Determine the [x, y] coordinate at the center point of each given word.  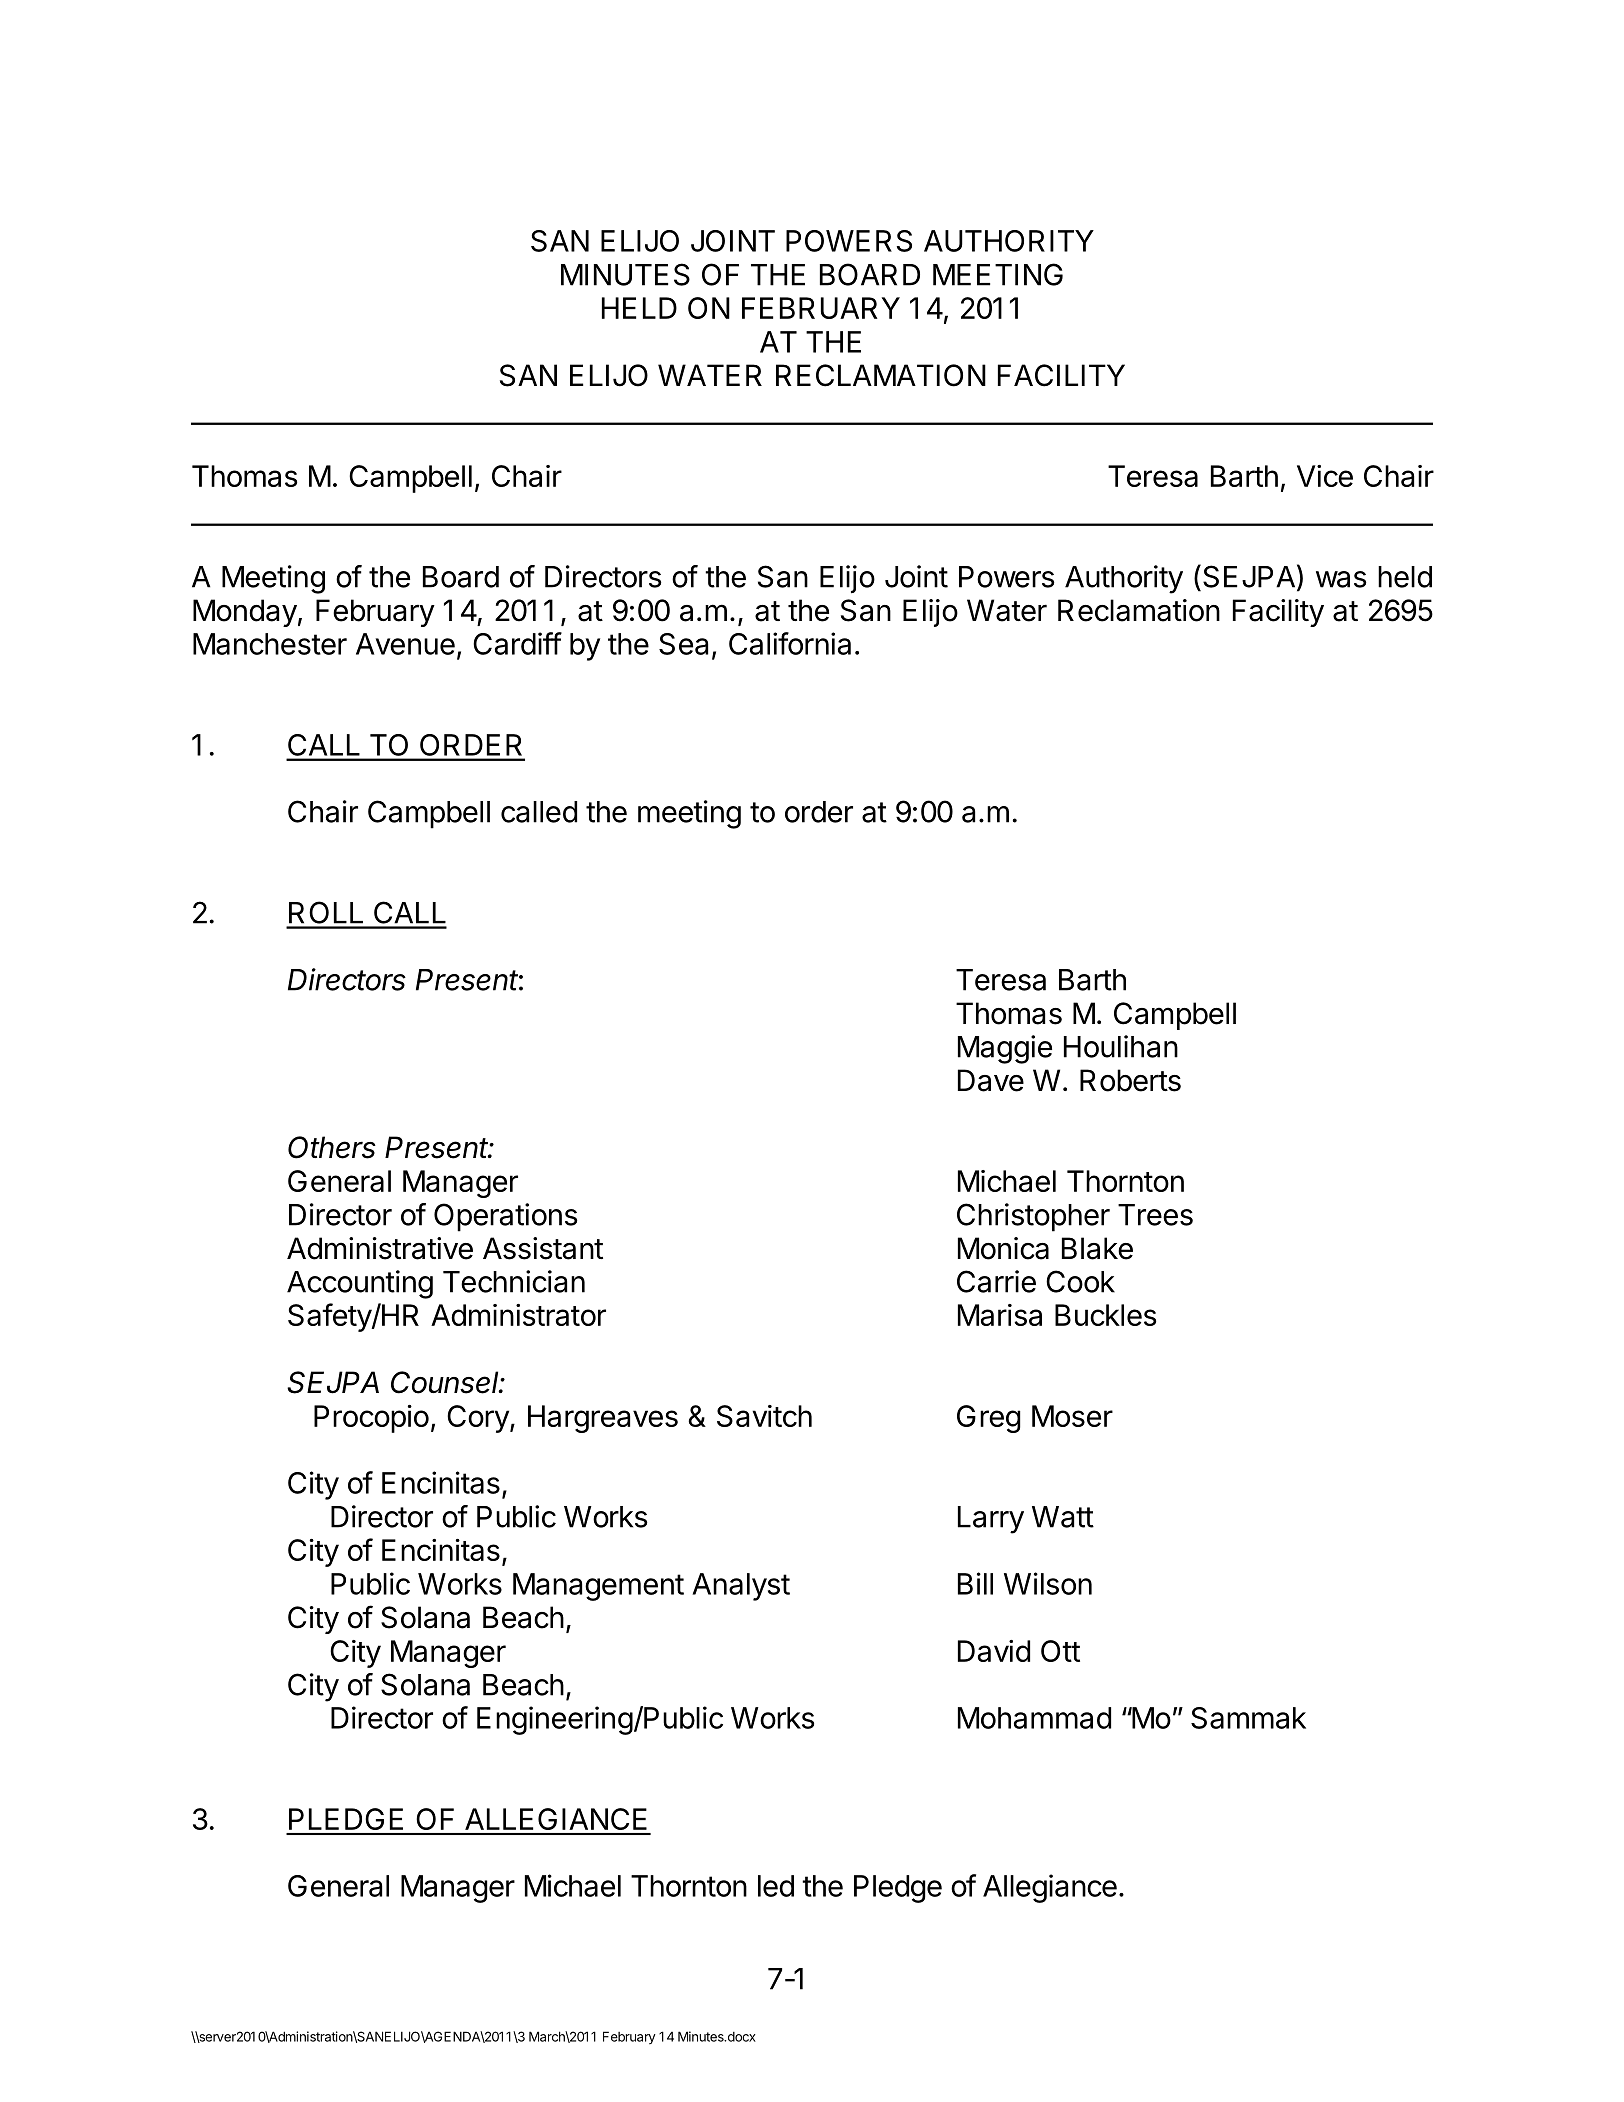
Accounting [360, 1284]
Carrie [996, 1281]
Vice [1325, 476]
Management [598, 1587]
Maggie [1005, 1049]
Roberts [1130, 1080]
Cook [1080, 1281]
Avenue [405, 644]
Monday [245, 613]
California [790, 643]
